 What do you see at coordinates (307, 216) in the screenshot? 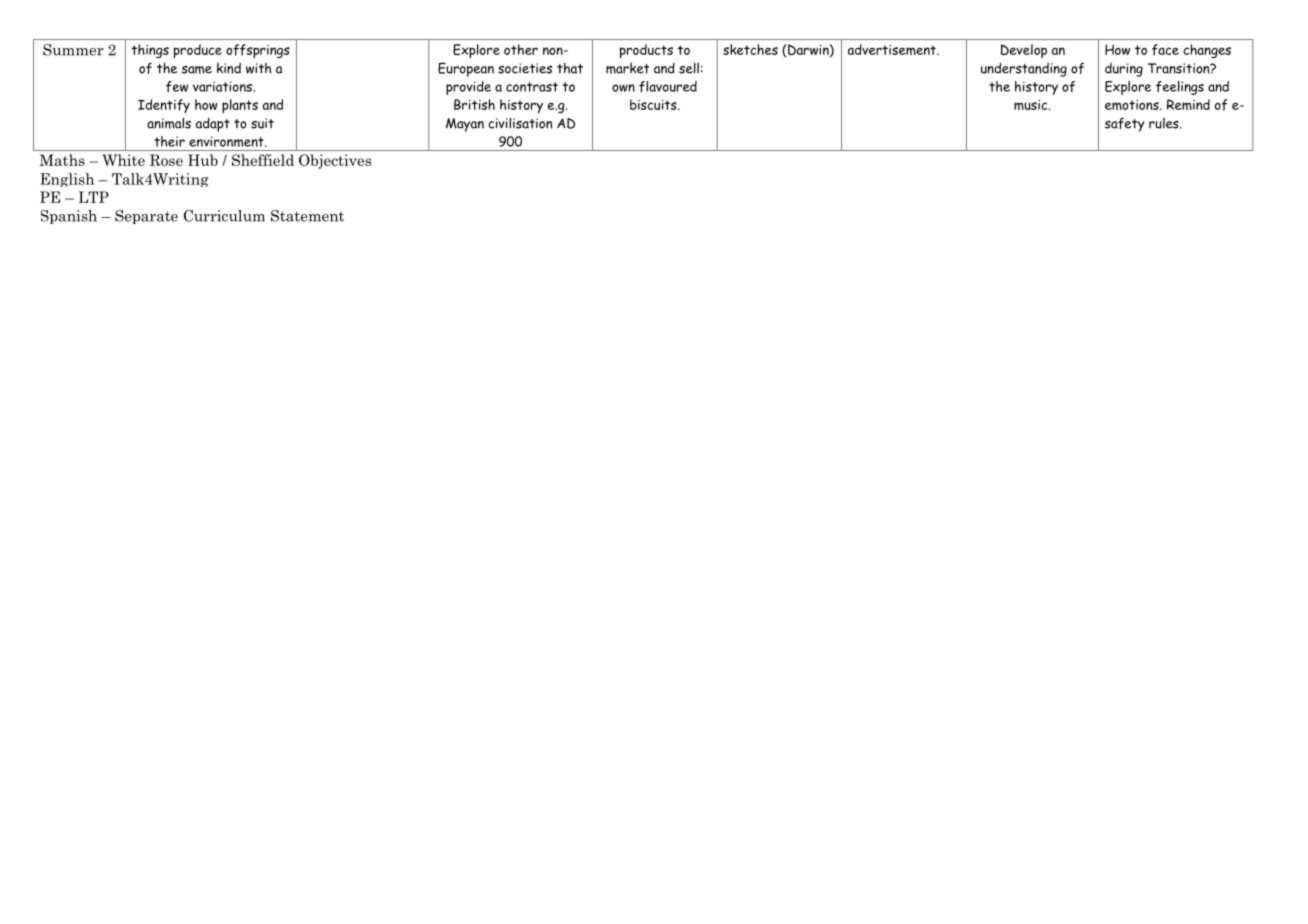
I see `Statement` at bounding box center [307, 216].
